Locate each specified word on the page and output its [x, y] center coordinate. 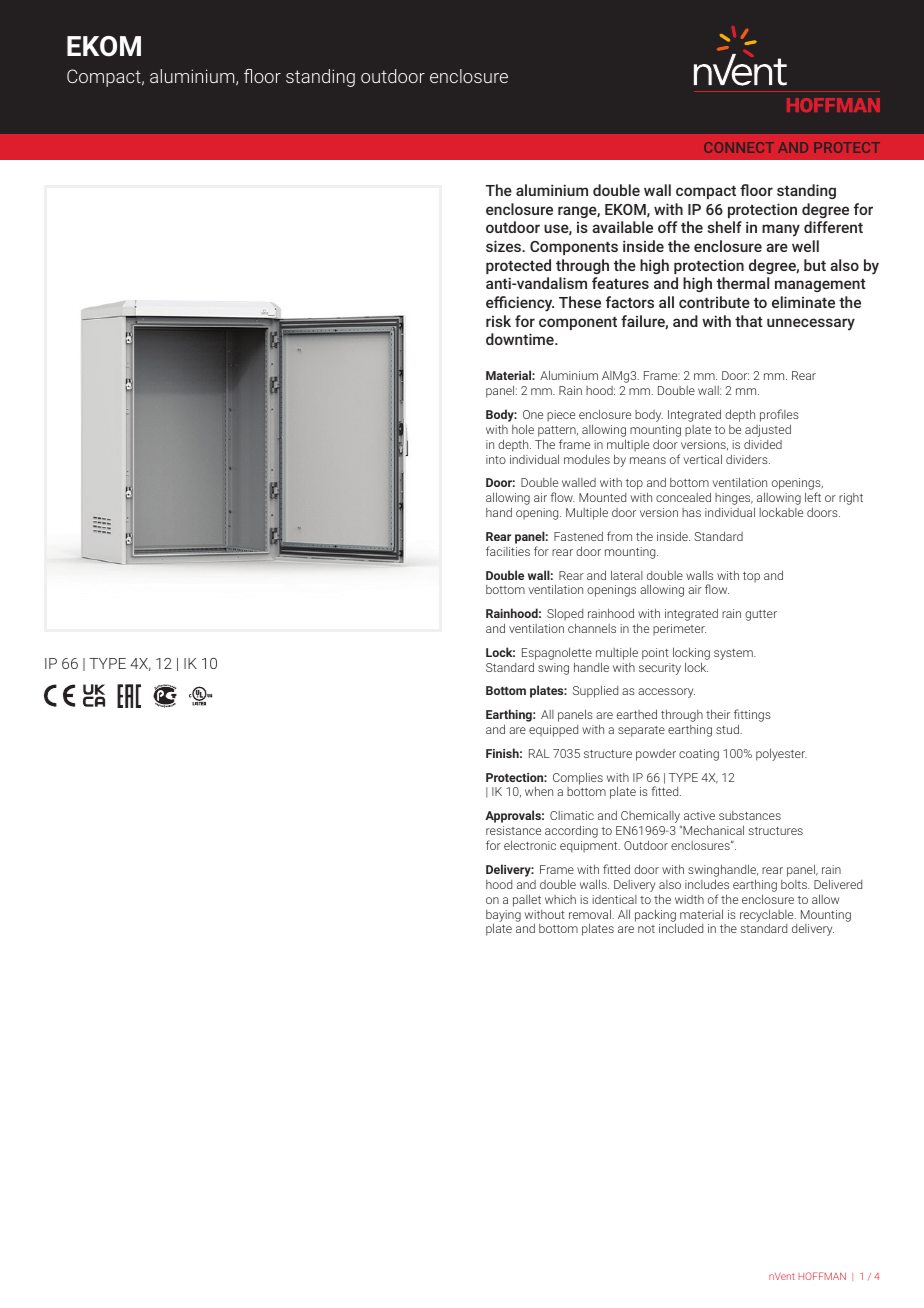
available [622, 227]
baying [503, 917]
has [691, 512]
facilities [508, 551]
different [833, 227]
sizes [504, 246]
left [813, 497]
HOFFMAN [822, 1276]
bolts [795, 884]
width [689, 899]
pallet [527, 900]
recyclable [768, 916]
